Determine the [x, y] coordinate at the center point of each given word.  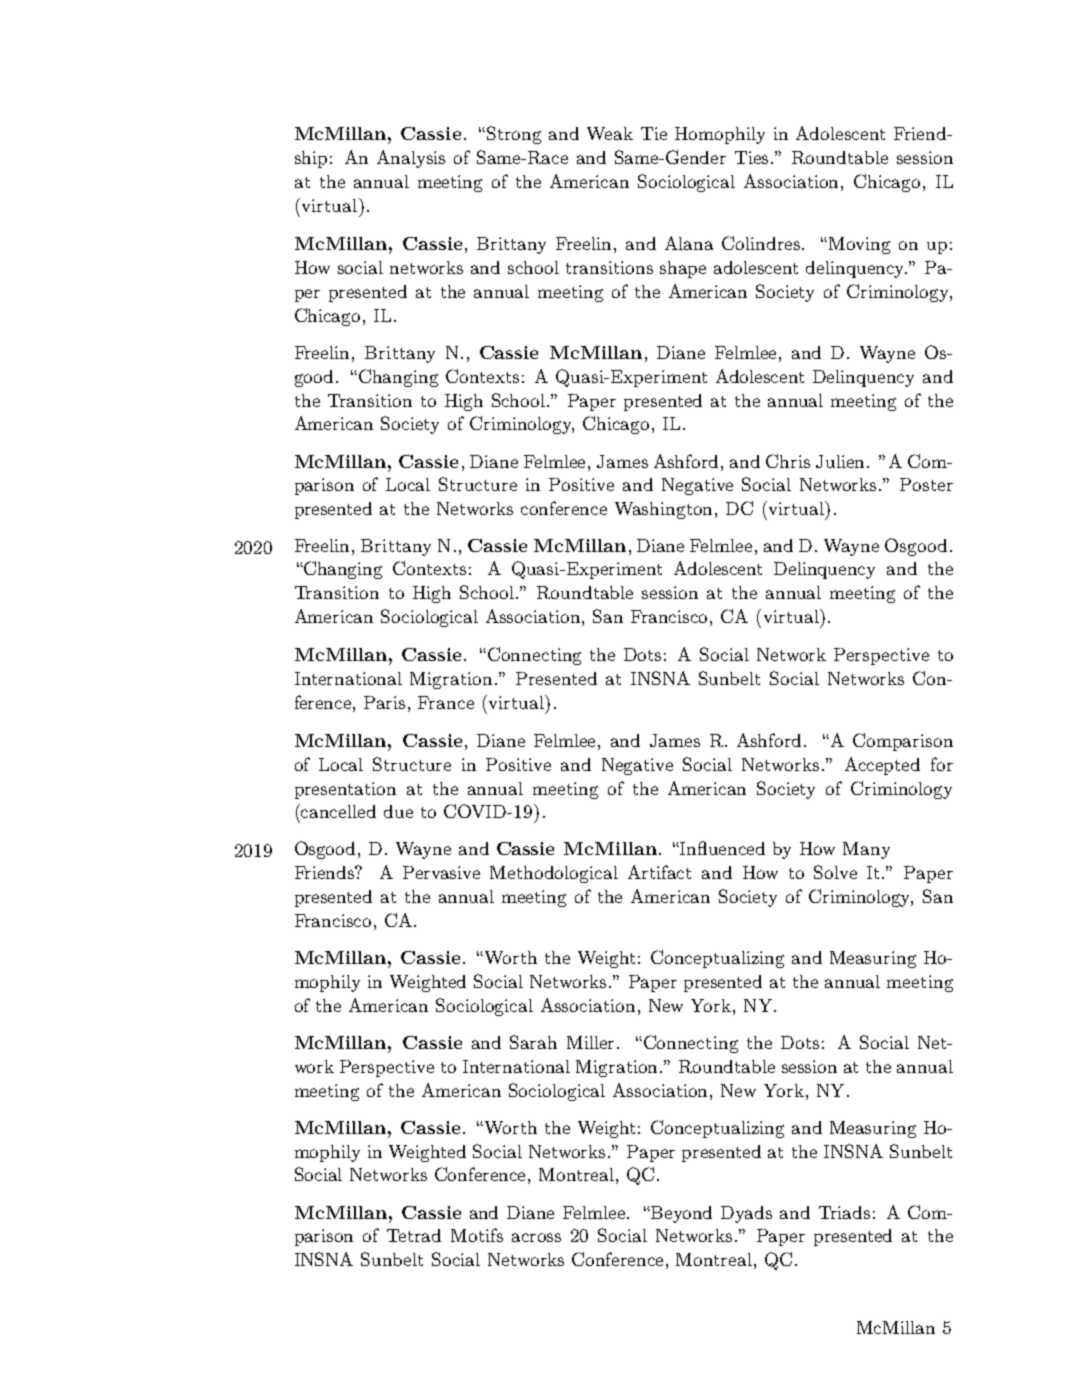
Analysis [411, 159]
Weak [610, 133]
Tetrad [414, 1235]
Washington [665, 510]
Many [866, 850]
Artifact [659, 872]
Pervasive [441, 872]
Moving [859, 245]
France [446, 702]
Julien [842, 461]
